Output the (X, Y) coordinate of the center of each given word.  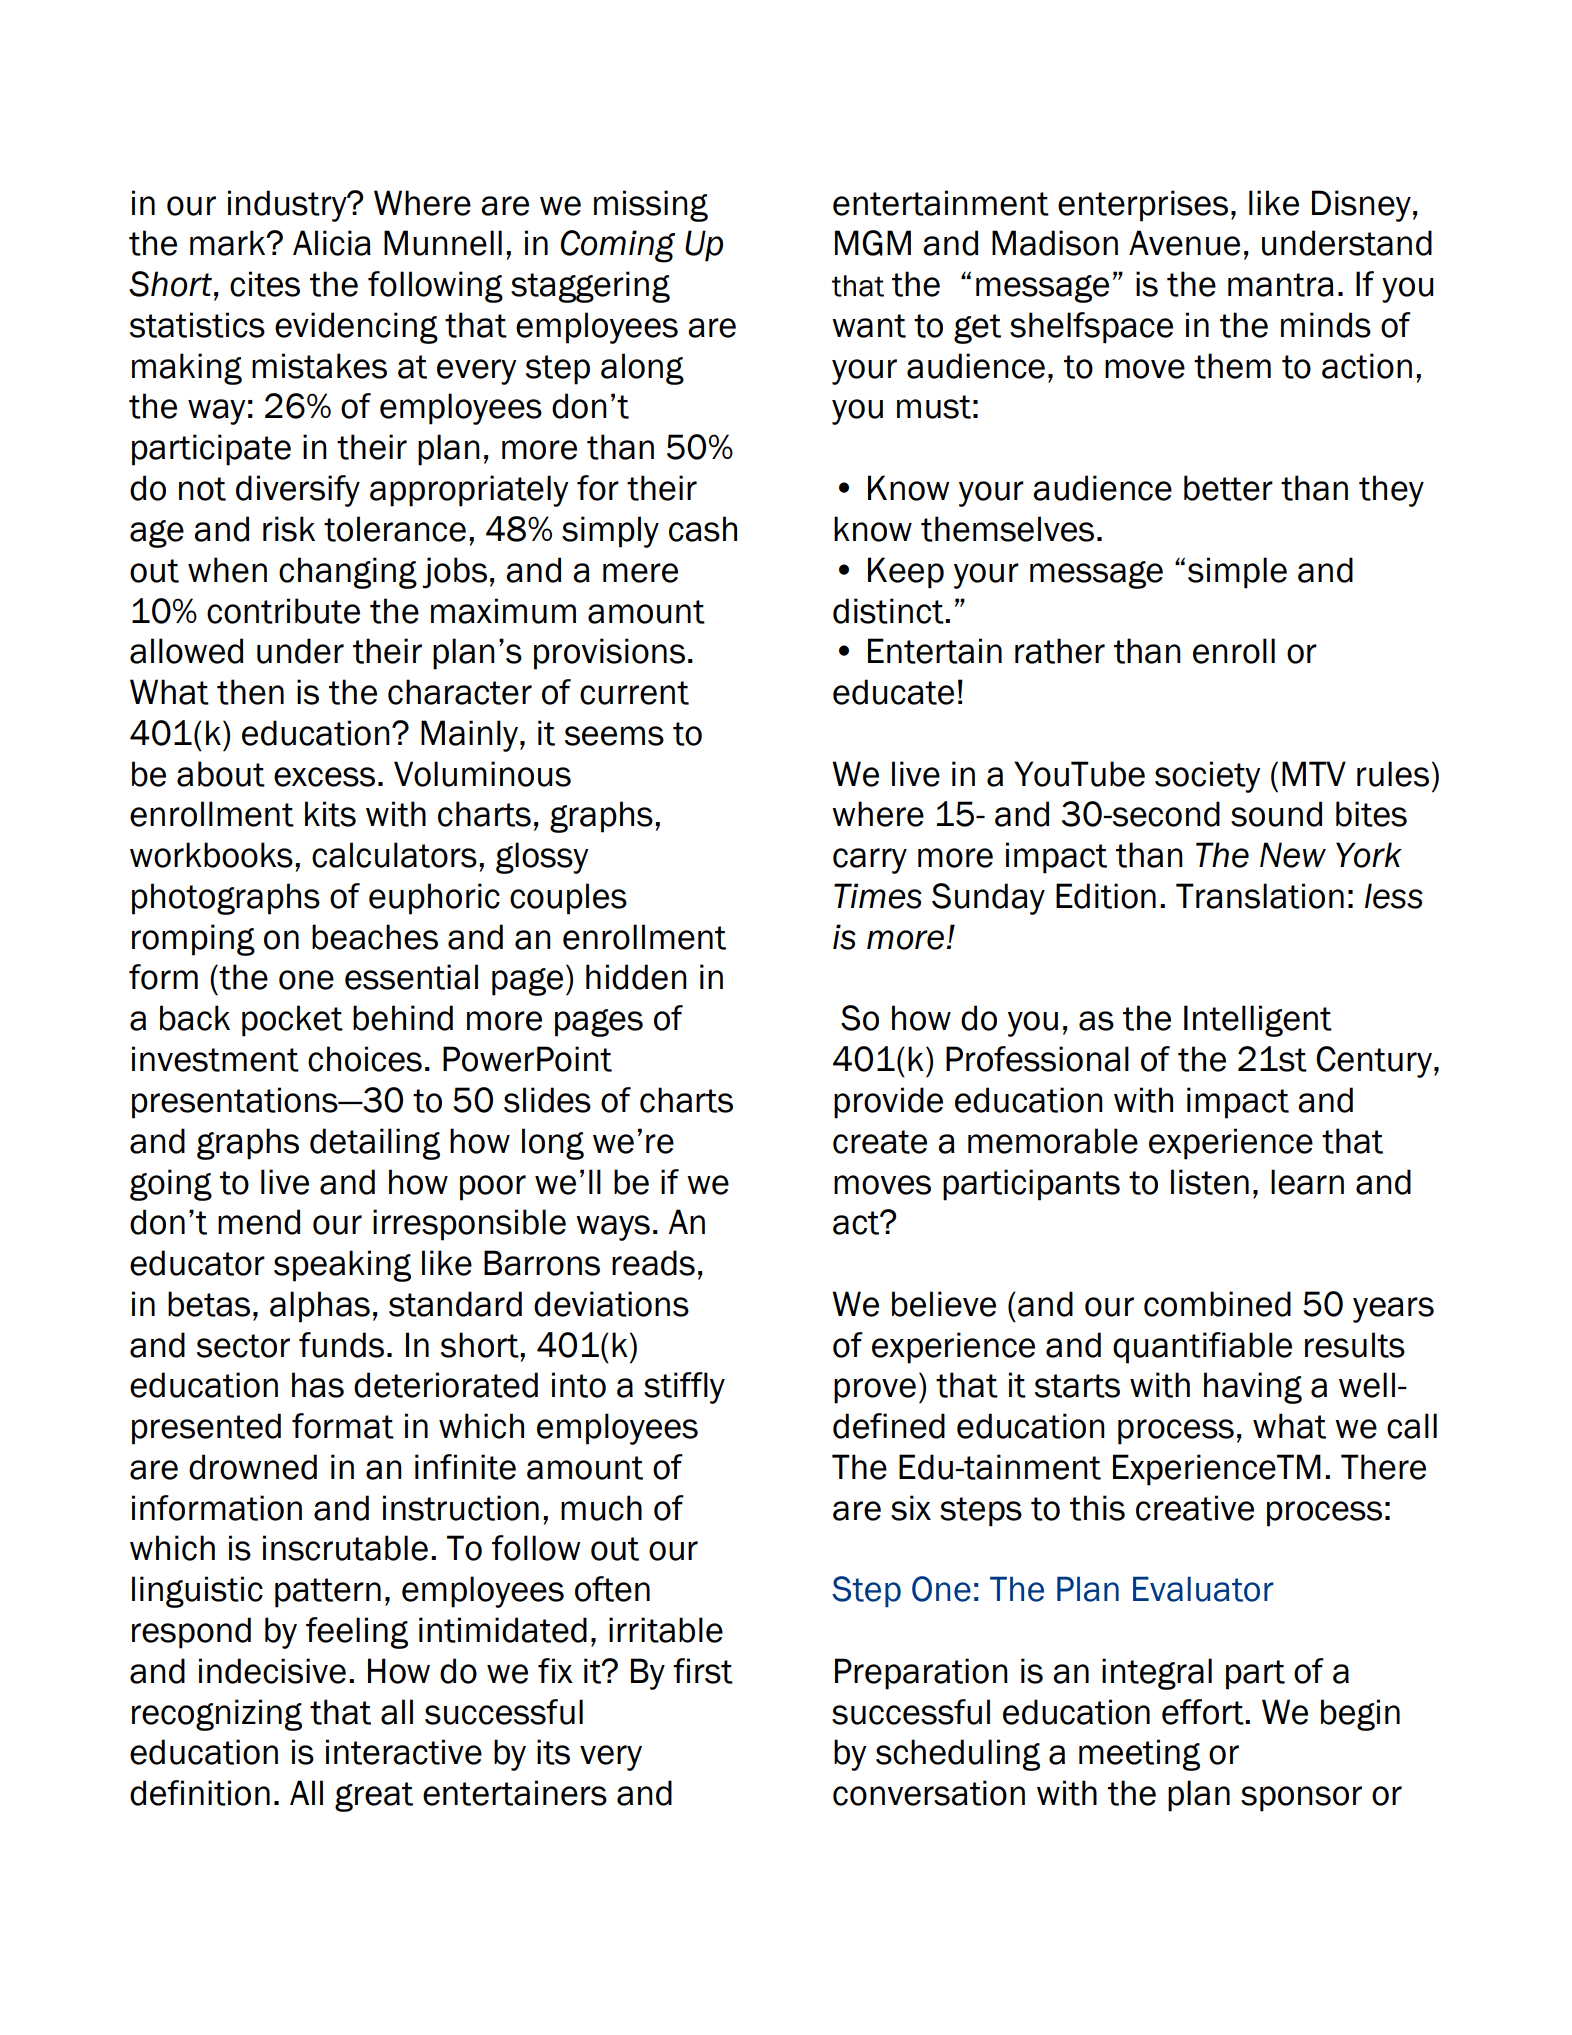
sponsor (1301, 1799)
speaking (342, 1266)
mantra (1281, 285)
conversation (929, 1793)
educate (893, 692)
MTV (1314, 773)
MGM (873, 243)
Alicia (332, 243)
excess (324, 777)
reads (653, 1263)
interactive (404, 1752)
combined (1217, 1304)
